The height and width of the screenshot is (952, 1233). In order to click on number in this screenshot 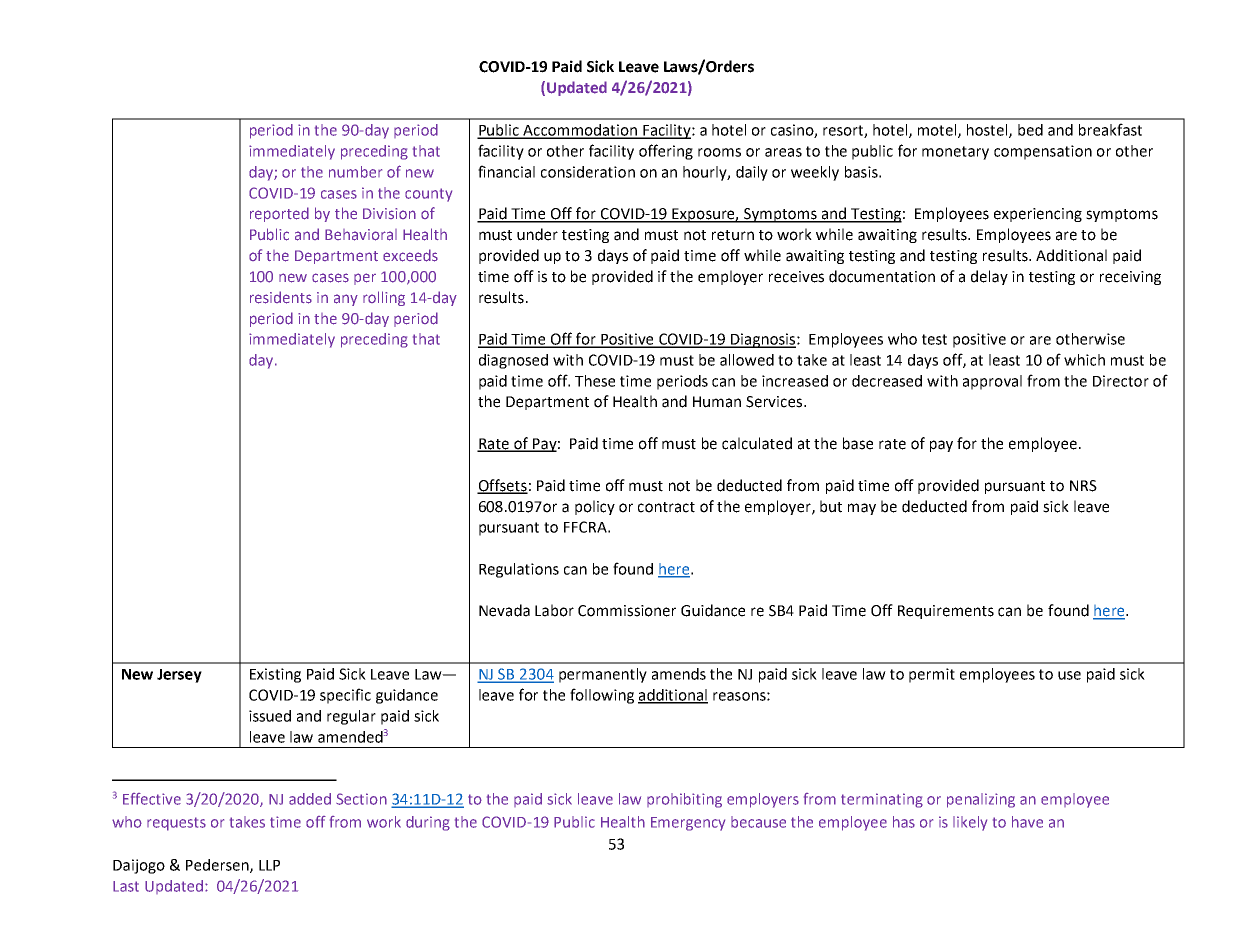, I will do `click(355, 172)`.
